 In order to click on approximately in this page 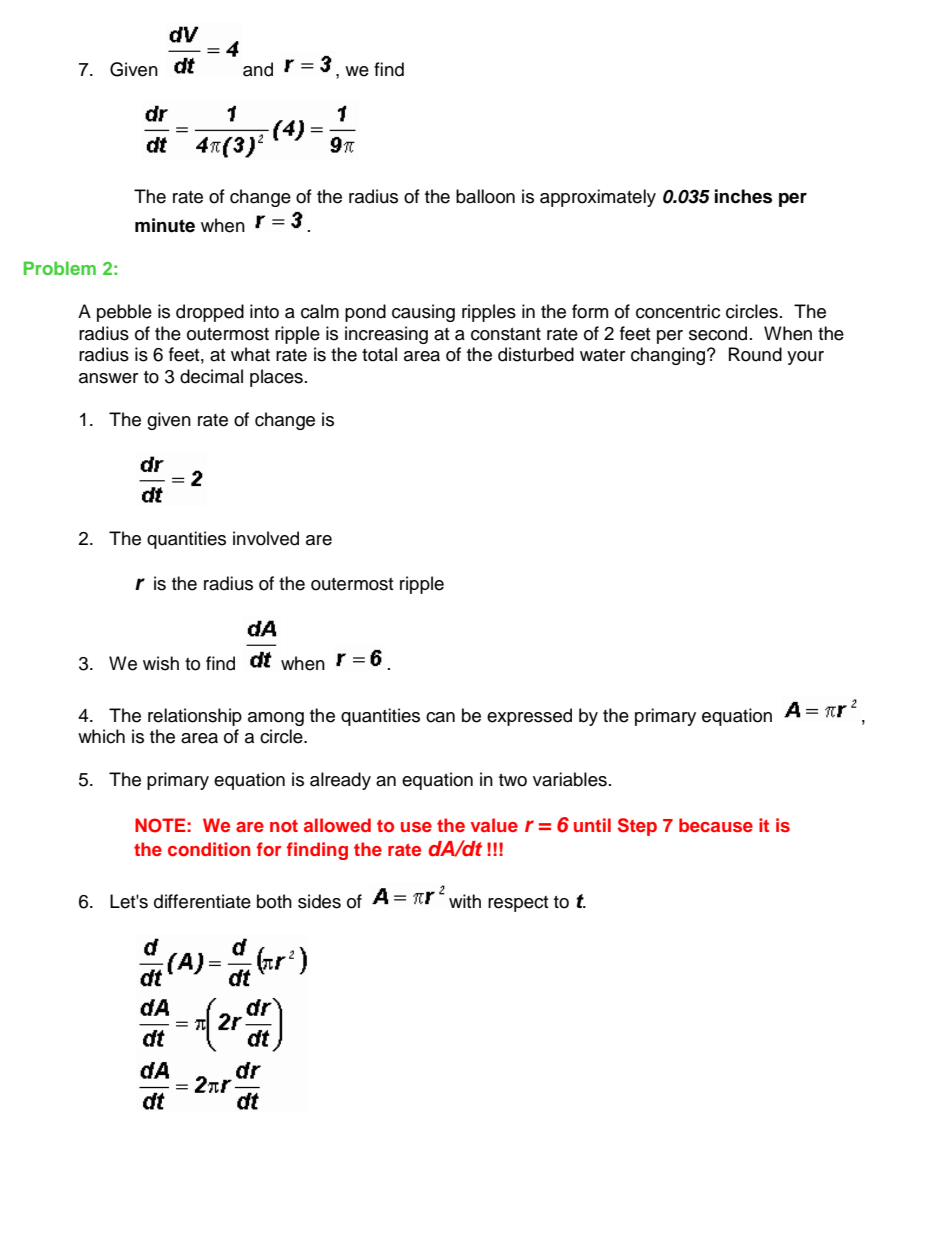, I will do `click(598, 198)`.
